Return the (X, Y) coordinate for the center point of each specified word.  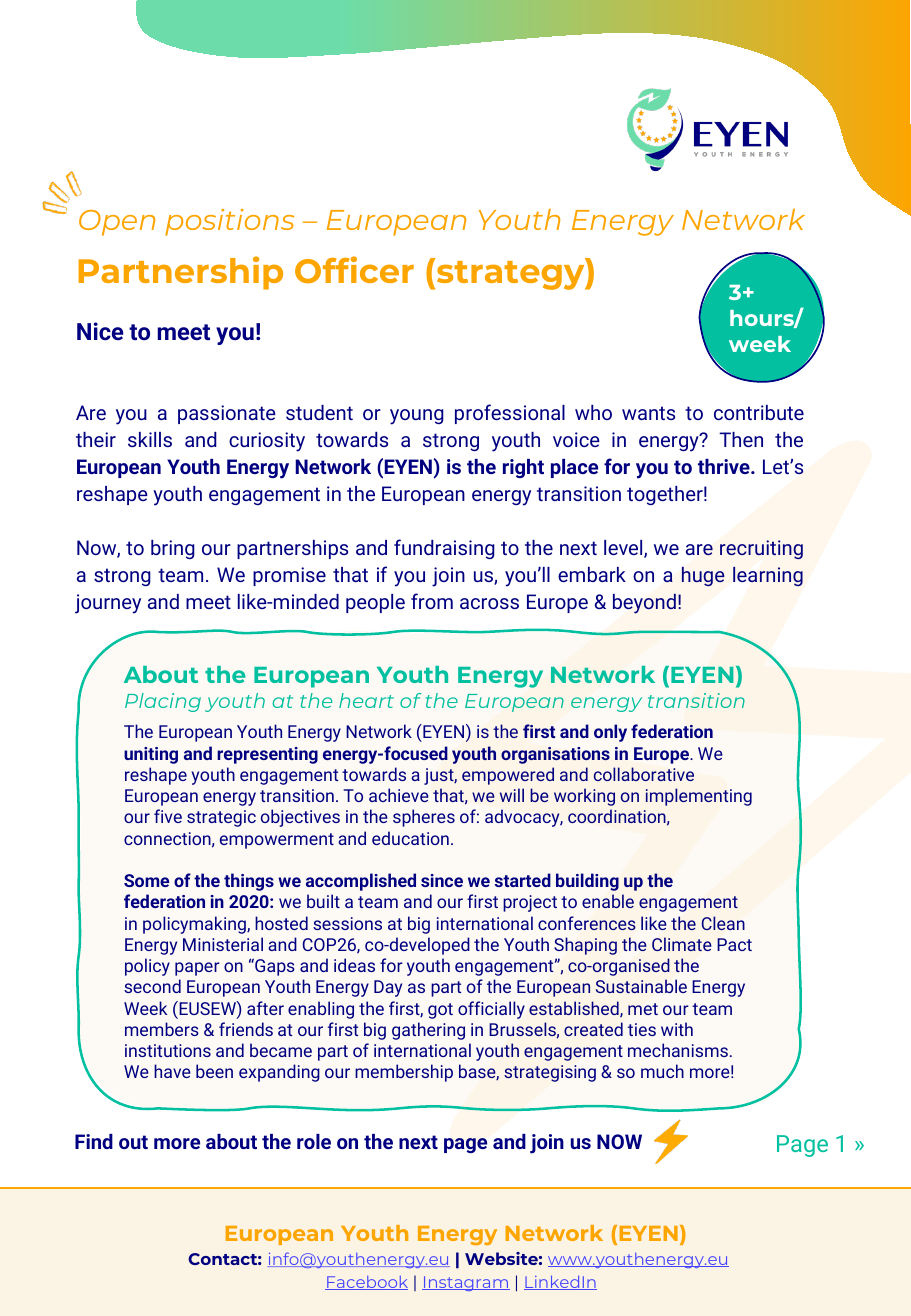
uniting (151, 755)
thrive (725, 466)
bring (173, 549)
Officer (354, 269)
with (677, 1029)
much (662, 1071)
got (440, 1011)
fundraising (444, 549)
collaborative (644, 774)
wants (648, 413)
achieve (399, 795)
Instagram (466, 1283)
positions (229, 222)
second (152, 986)
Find (94, 1141)
